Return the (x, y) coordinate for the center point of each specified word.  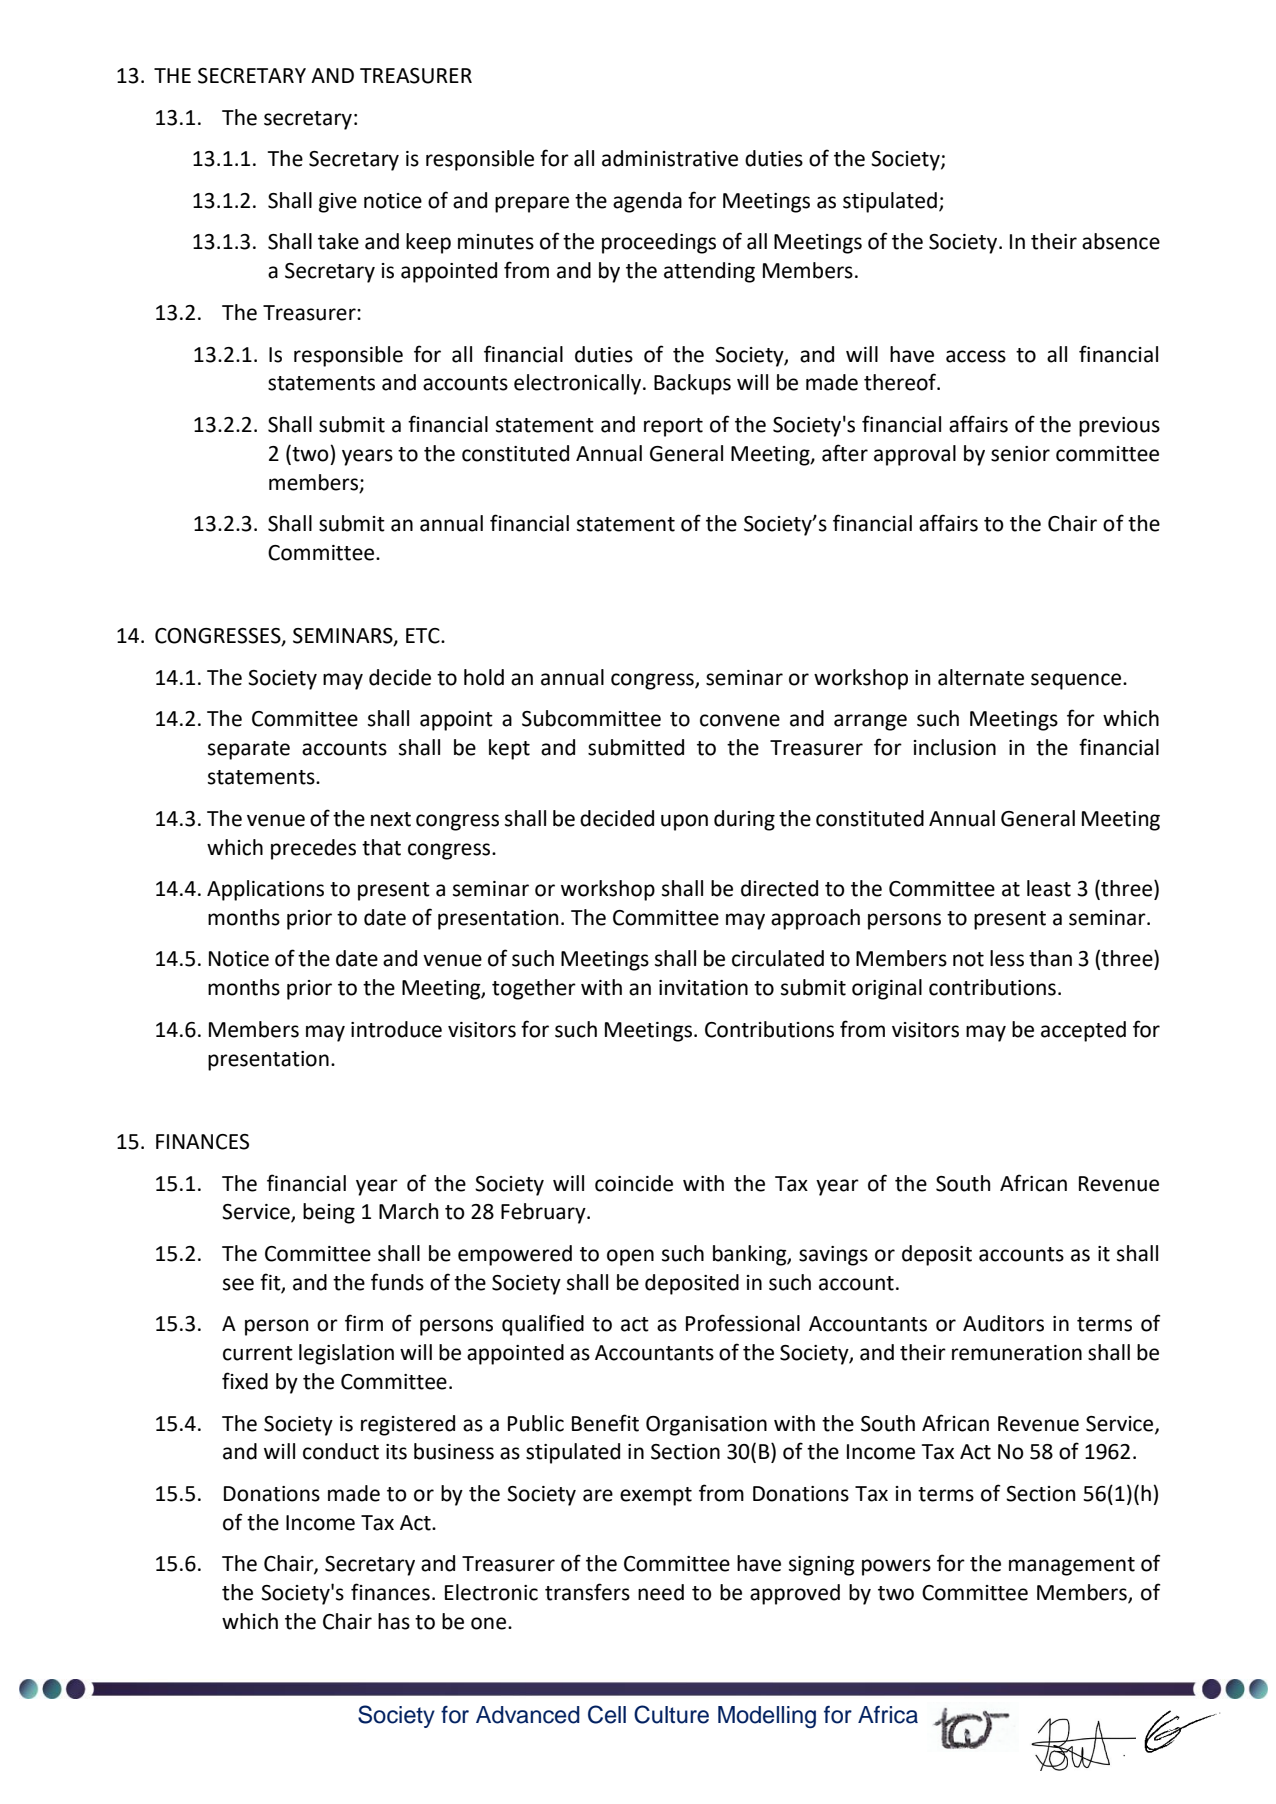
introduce (396, 1029)
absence (1121, 241)
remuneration (1017, 1353)
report (673, 427)
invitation (703, 988)
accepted (1083, 1031)
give (338, 203)
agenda (647, 202)
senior (1020, 454)
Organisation (706, 1426)
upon (684, 822)
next (391, 819)
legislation (346, 1354)
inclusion (955, 747)
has (394, 1621)
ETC (424, 636)
